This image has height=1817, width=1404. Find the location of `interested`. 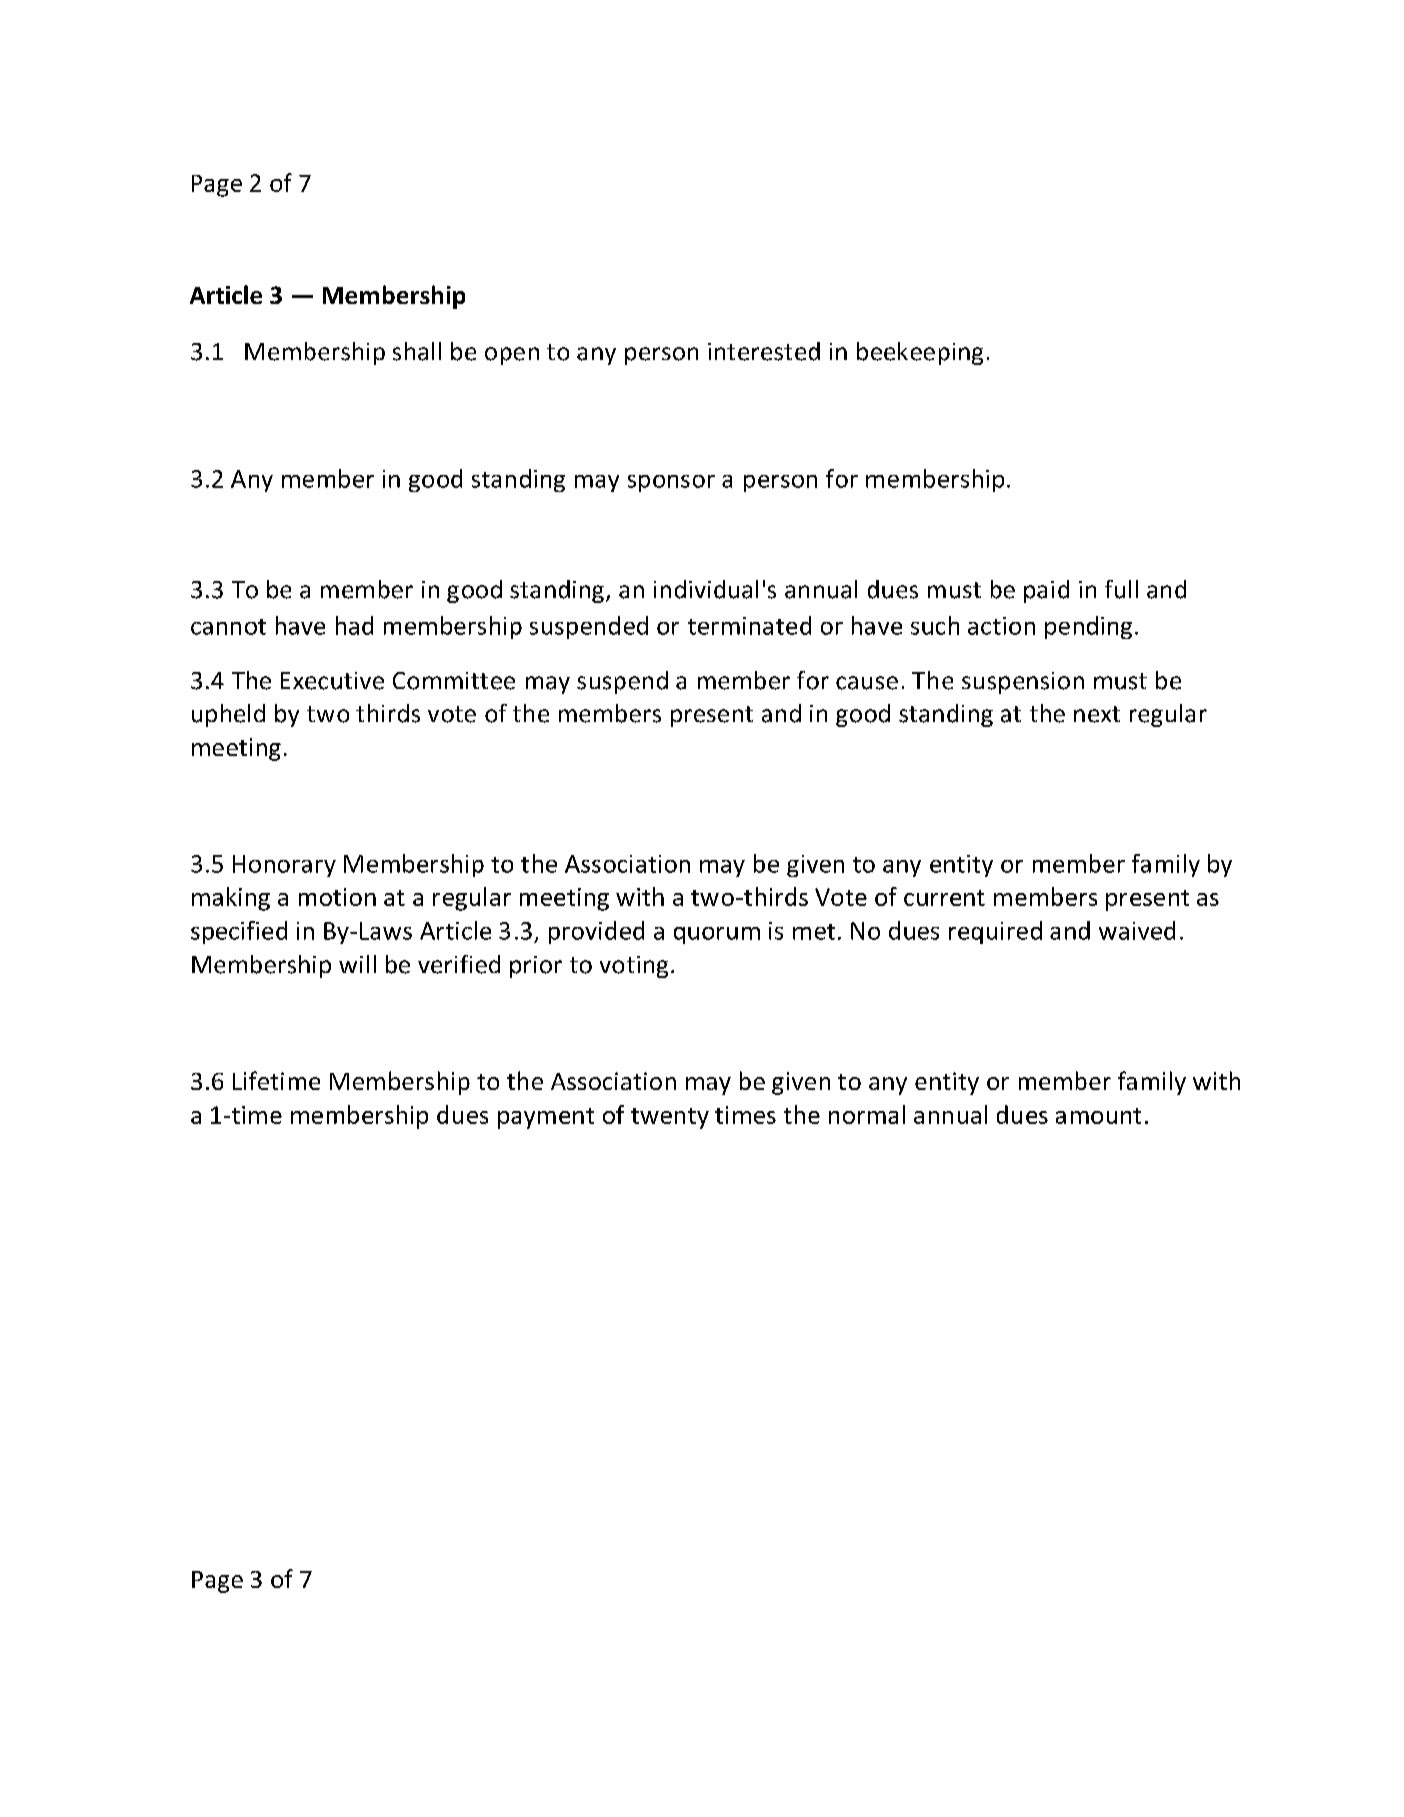

interested is located at coordinates (764, 351).
